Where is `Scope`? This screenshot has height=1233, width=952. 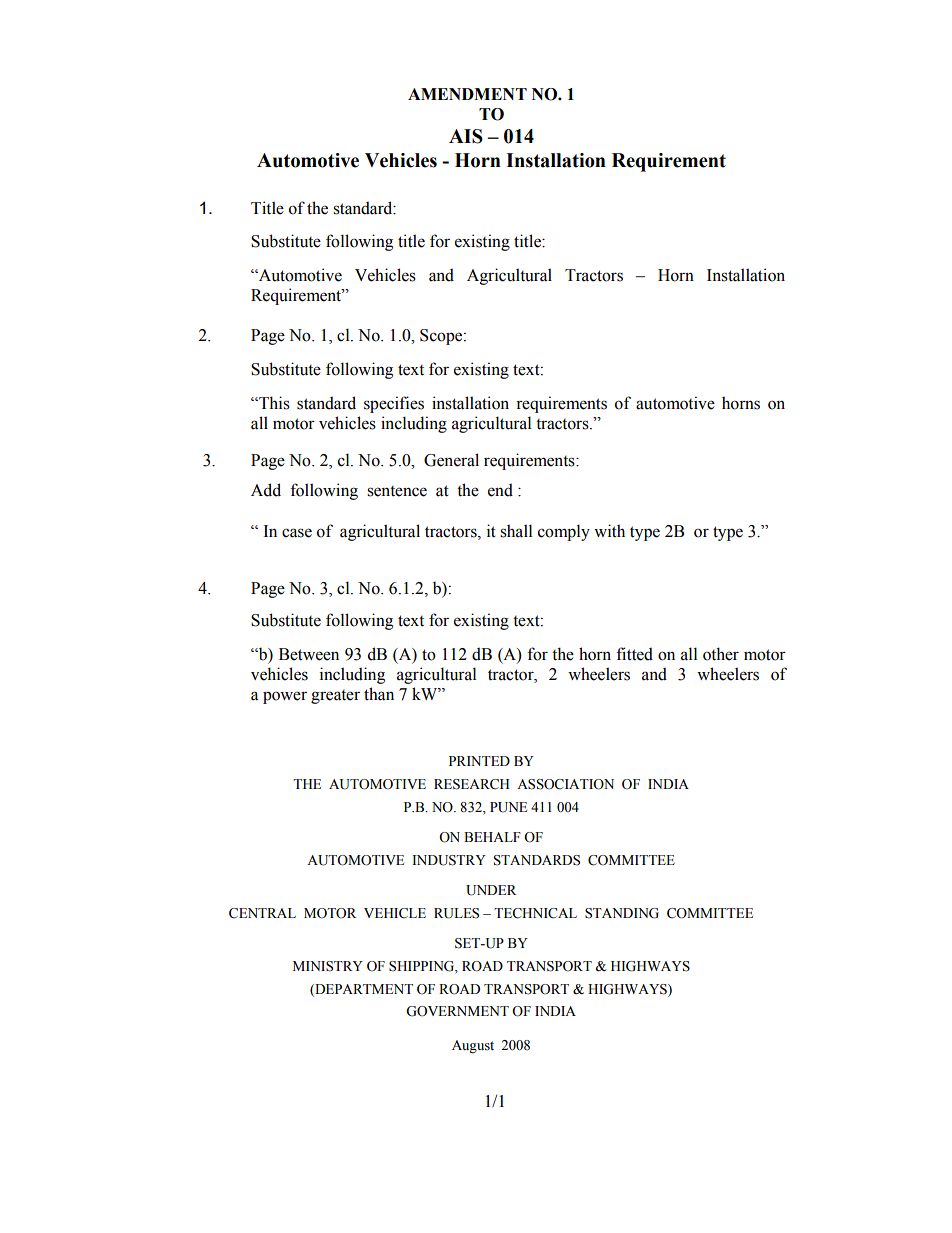 Scope is located at coordinates (442, 337).
